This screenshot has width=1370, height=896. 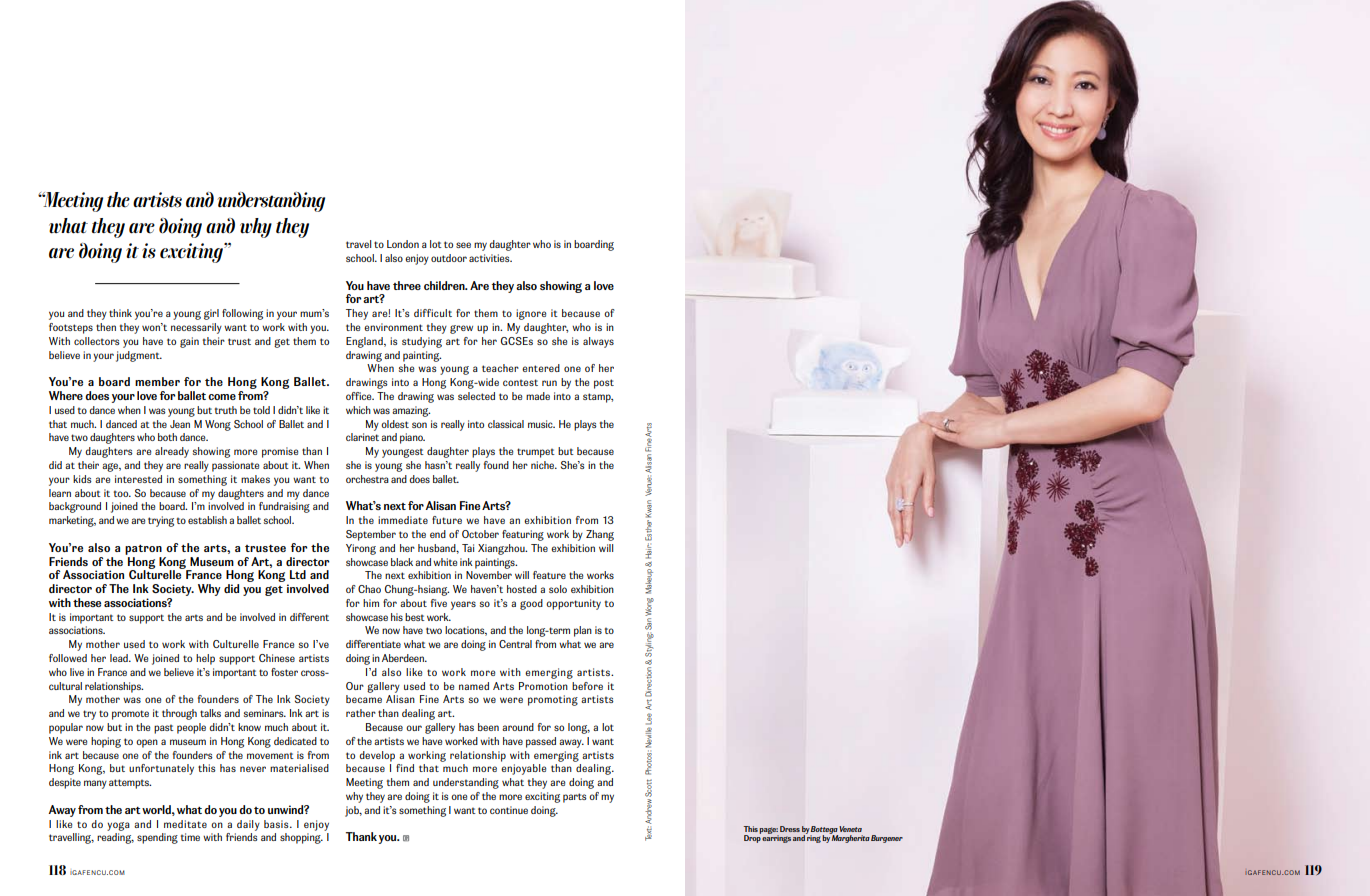 I want to click on son, so click(x=419, y=425).
